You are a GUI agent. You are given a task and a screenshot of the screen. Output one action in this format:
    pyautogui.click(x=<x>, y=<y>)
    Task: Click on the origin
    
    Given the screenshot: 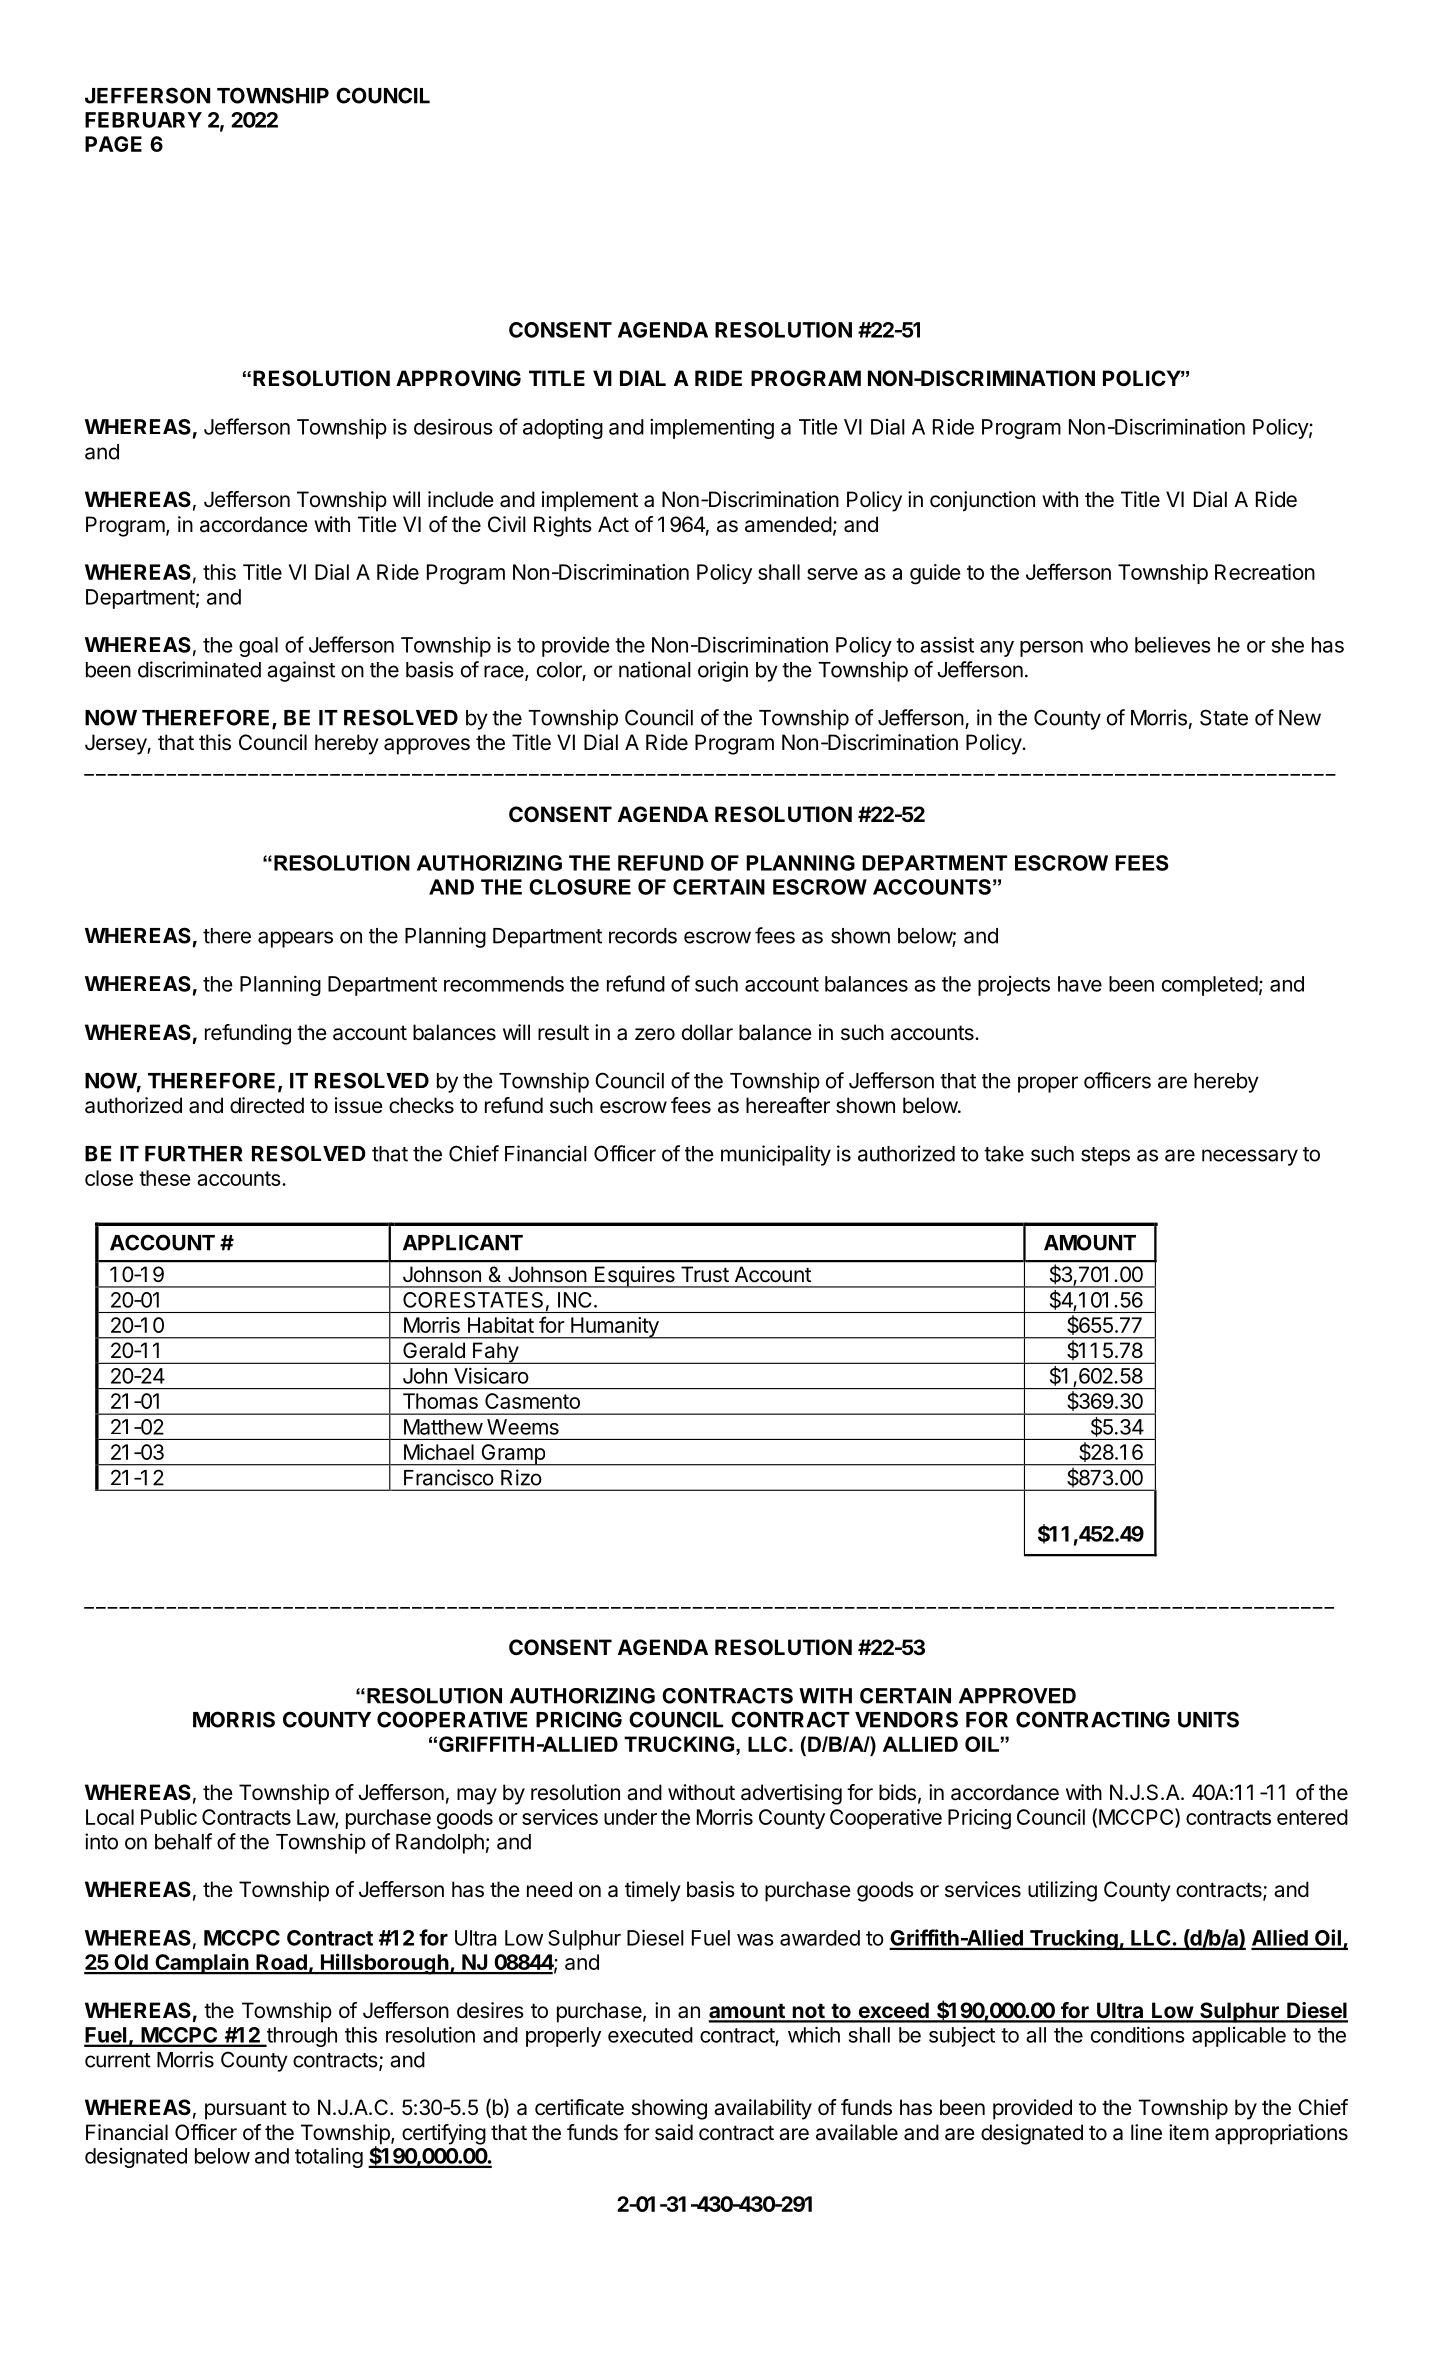 What is the action you would take?
    pyautogui.click(x=723, y=671)
